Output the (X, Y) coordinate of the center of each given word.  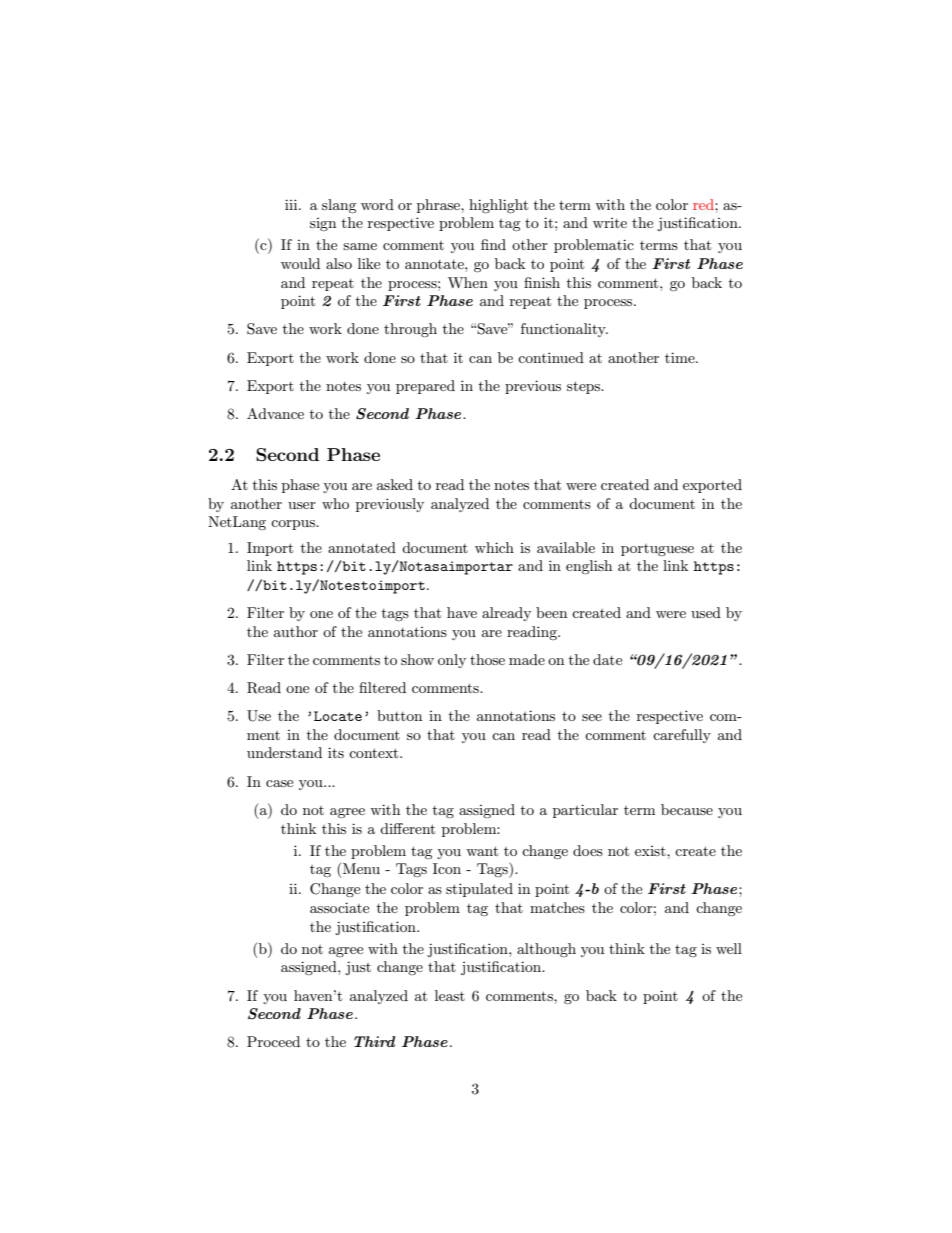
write (610, 223)
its (336, 752)
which (494, 547)
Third (374, 1041)
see (592, 717)
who (335, 503)
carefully (682, 736)
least (450, 995)
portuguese (657, 550)
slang (339, 206)
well (729, 948)
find (493, 244)
